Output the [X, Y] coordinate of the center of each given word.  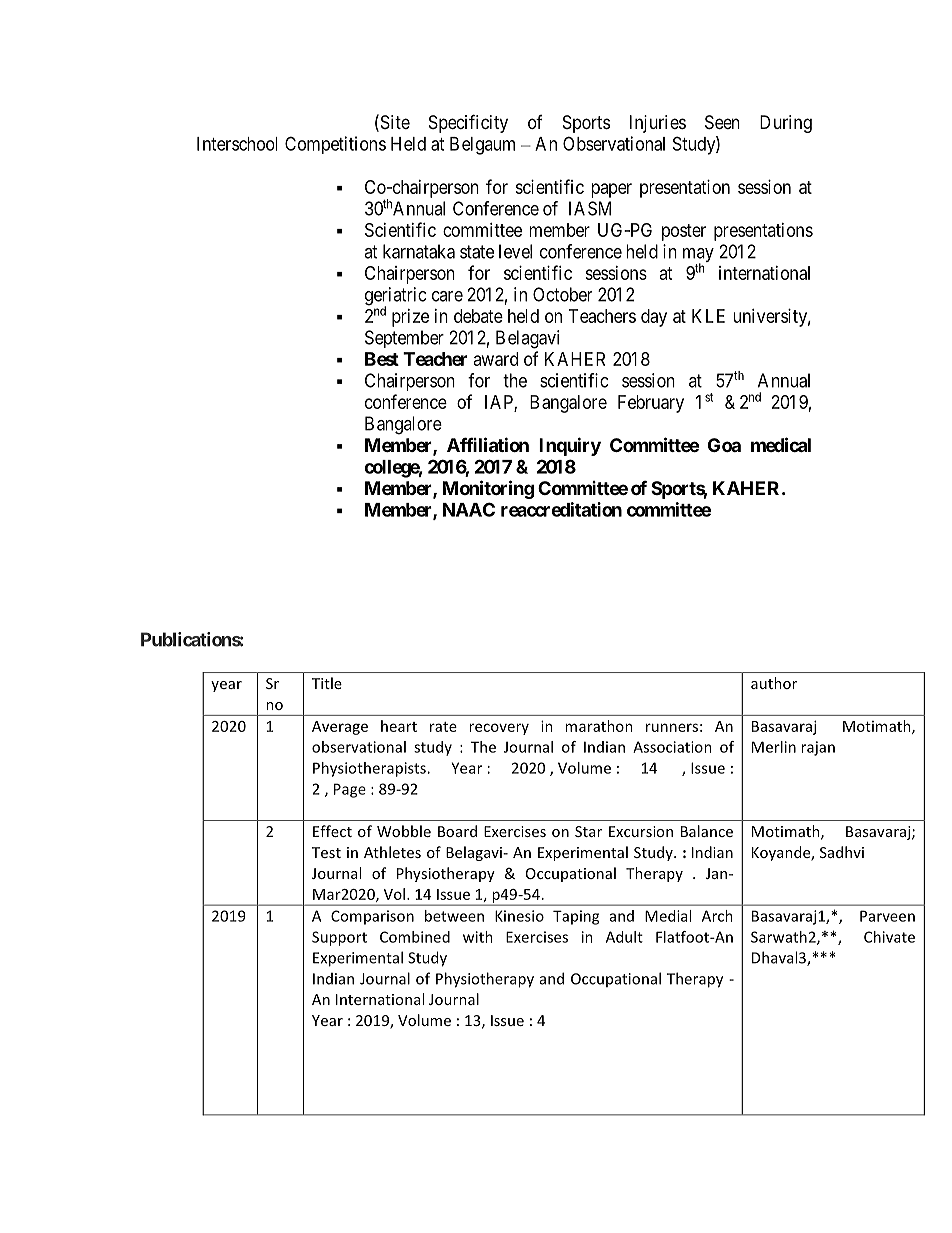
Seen [722, 122]
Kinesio [519, 916]
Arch [717, 916]
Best [382, 359]
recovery [499, 729]
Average [340, 728]
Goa [724, 445]
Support [339, 938]
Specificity [468, 123]
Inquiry [570, 446]
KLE [708, 316]
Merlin [774, 747]
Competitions [335, 145]
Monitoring [488, 489]
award [496, 359]
